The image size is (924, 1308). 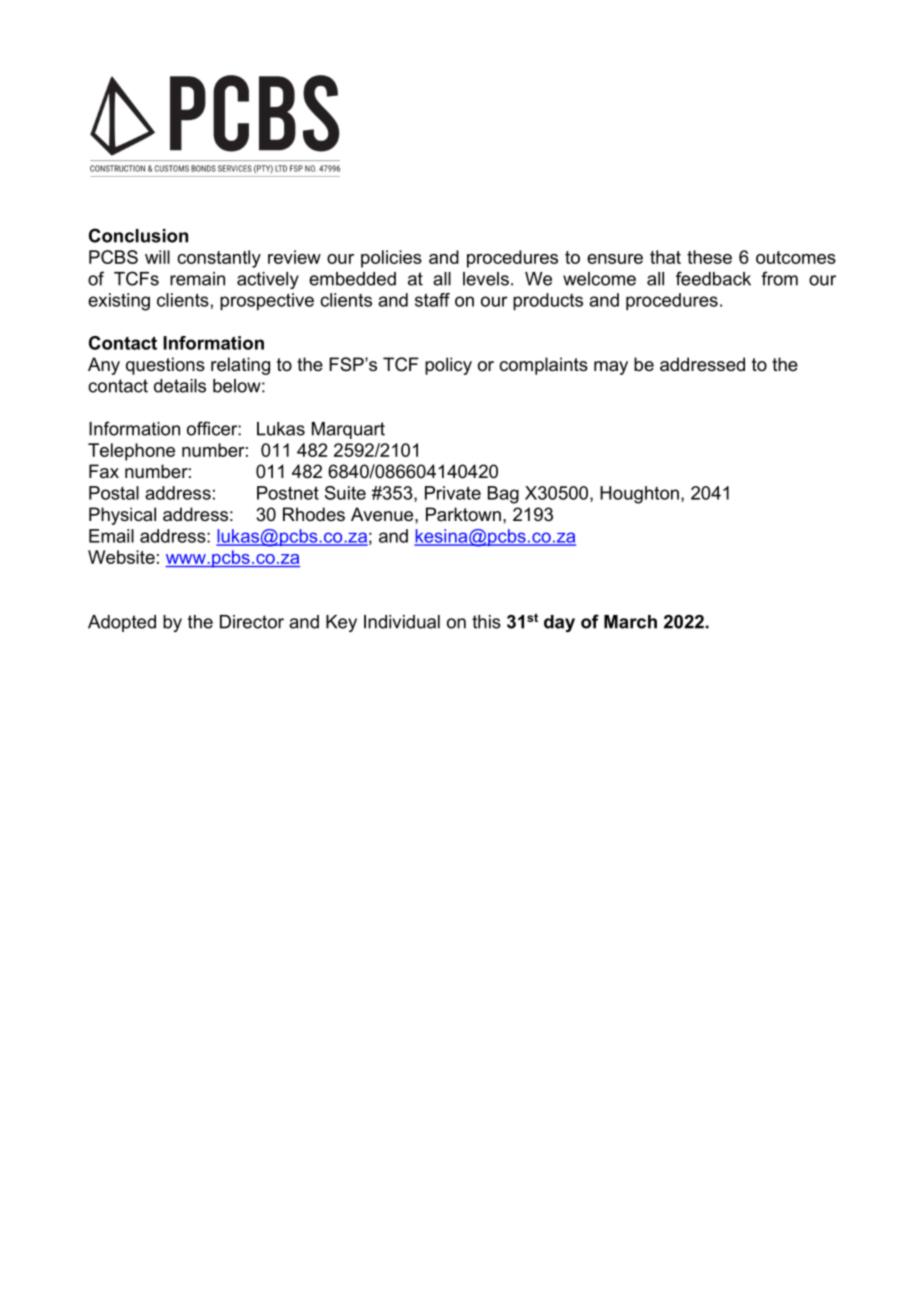 I want to click on may, so click(x=611, y=368).
